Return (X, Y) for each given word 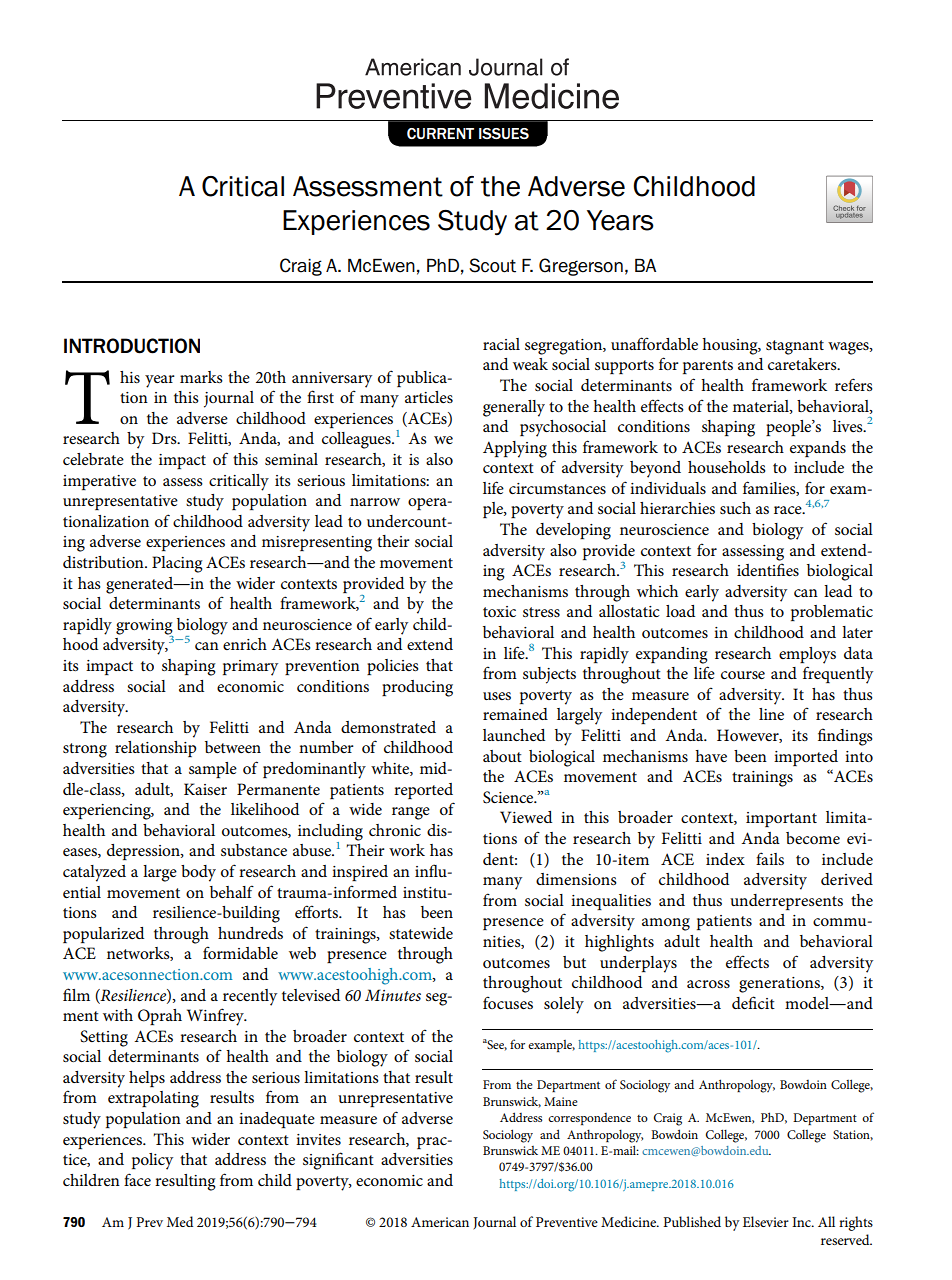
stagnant (795, 347)
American (440, 1222)
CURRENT (440, 133)
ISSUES (504, 133)
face (137, 1179)
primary (250, 668)
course (743, 675)
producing (417, 688)
